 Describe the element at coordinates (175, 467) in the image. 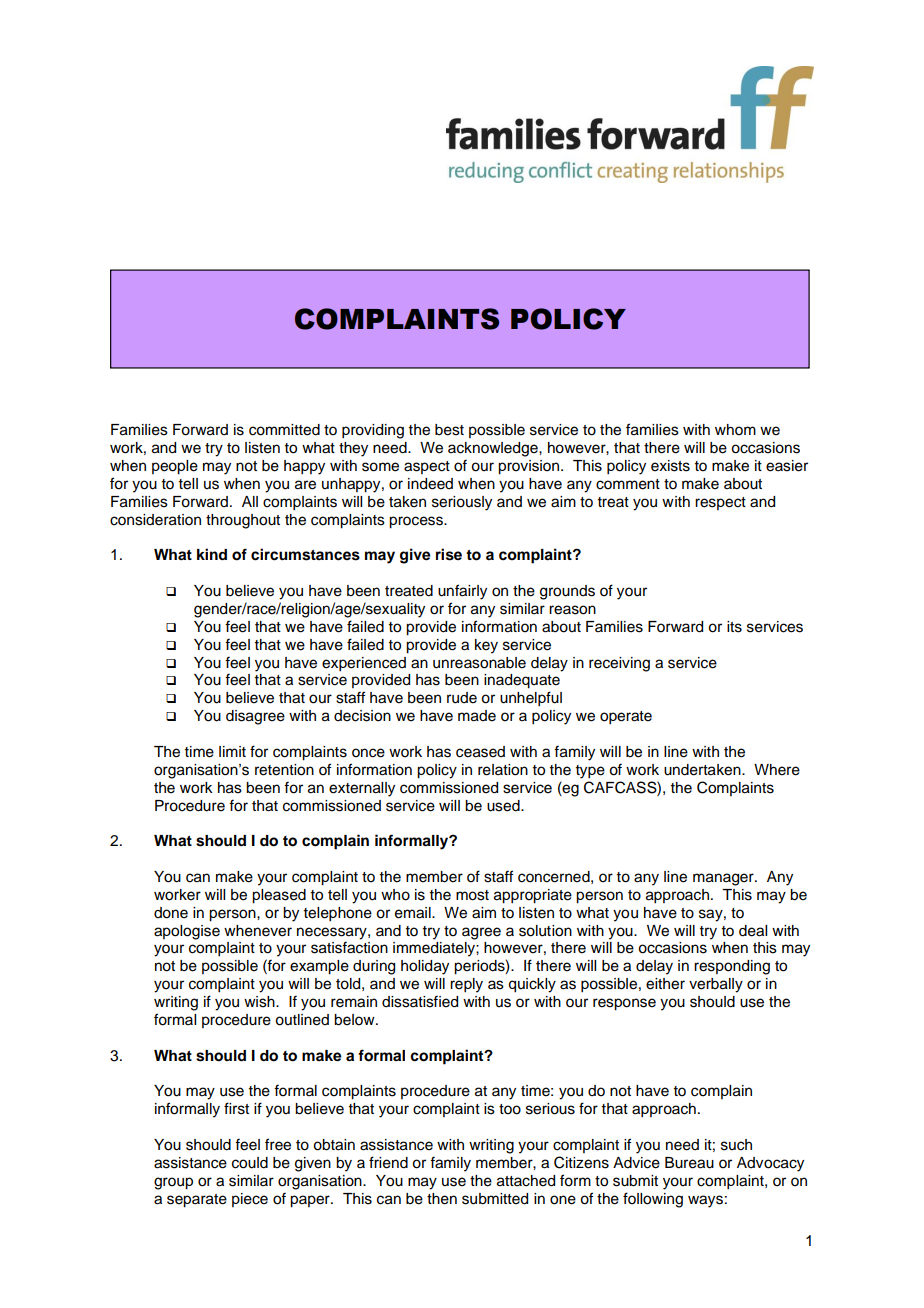

I see `people` at that location.
